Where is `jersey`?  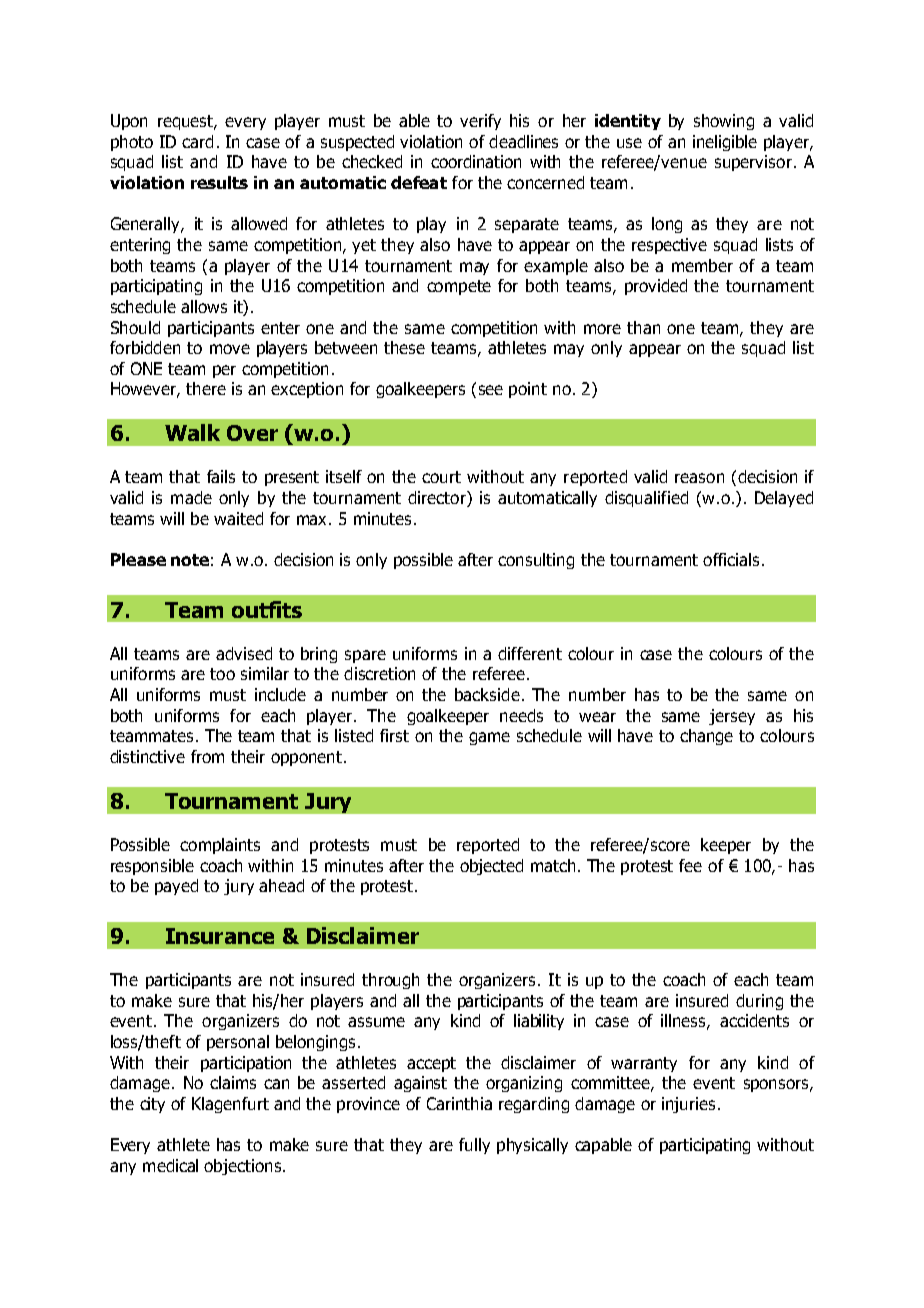
jersey is located at coordinates (732, 717).
